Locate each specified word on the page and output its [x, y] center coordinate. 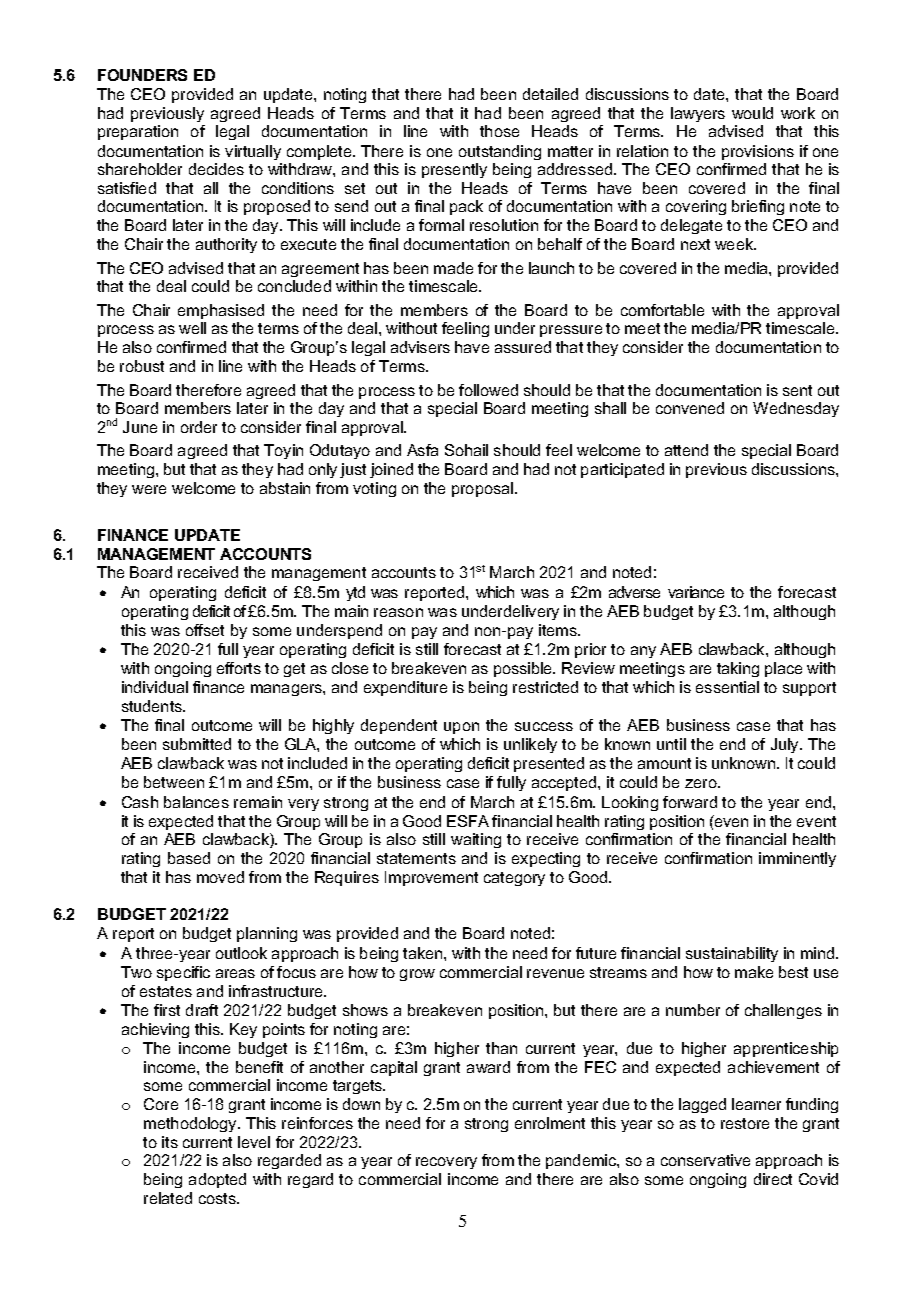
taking [738, 669]
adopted [217, 1180]
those [499, 131]
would [752, 113]
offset [205, 630]
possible [524, 669]
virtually [253, 152]
